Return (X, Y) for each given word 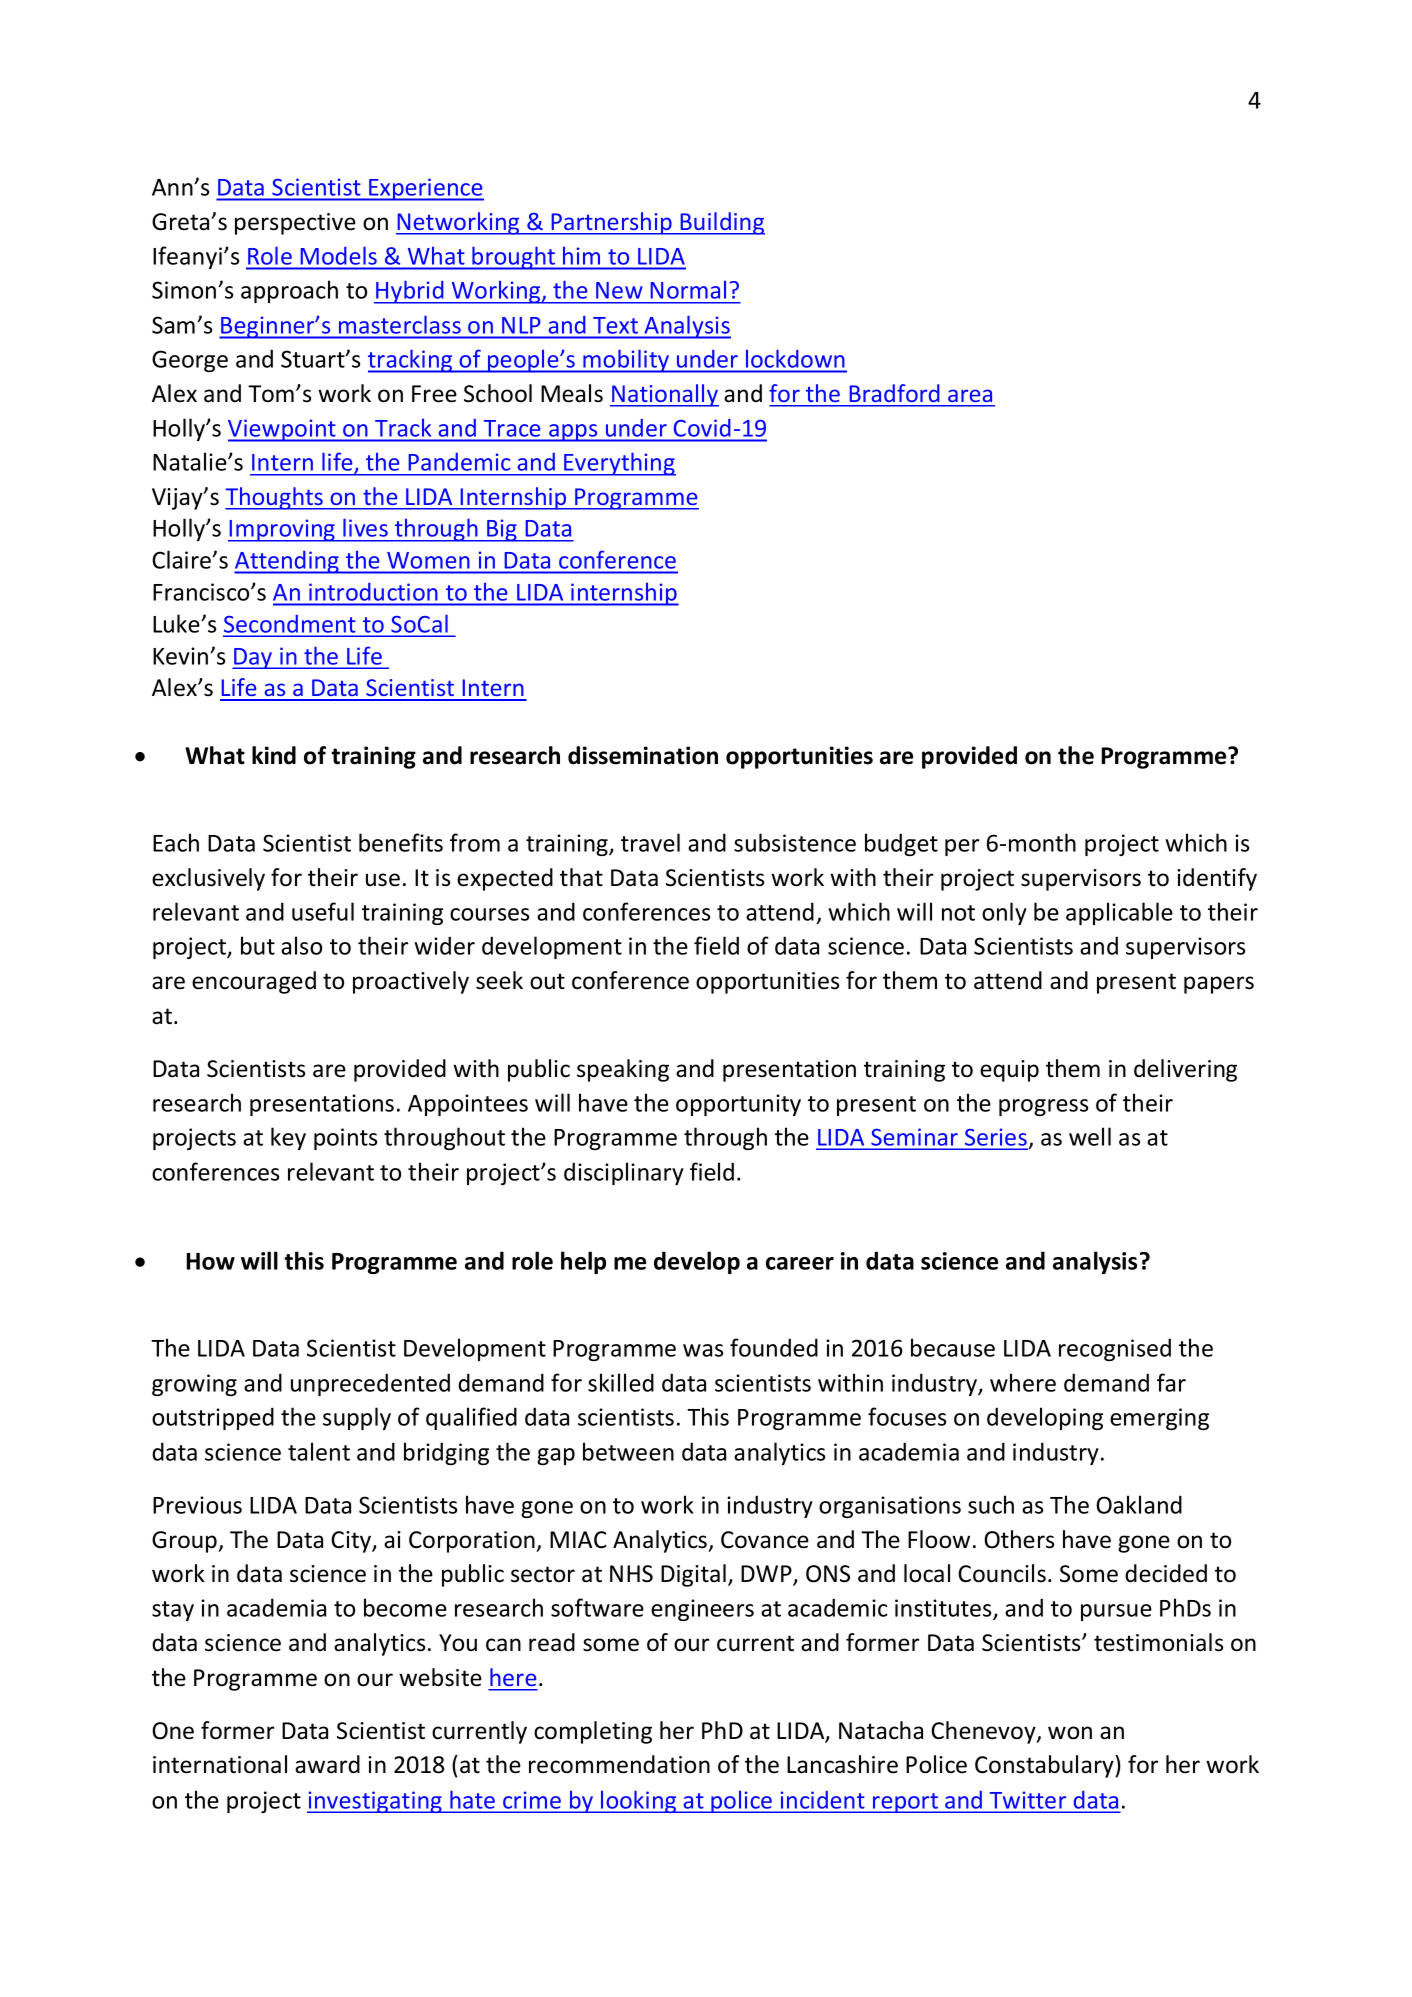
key (288, 1138)
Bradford (894, 393)
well (1090, 1136)
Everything (619, 464)
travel (650, 842)
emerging (1159, 1419)
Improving (282, 530)
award (327, 1764)
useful (323, 911)
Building (721, 223)
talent (319, 1451)
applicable (1119, 913)
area (970, 396)
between (628, 1451)
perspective (295, 224)
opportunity (738, 1105)
